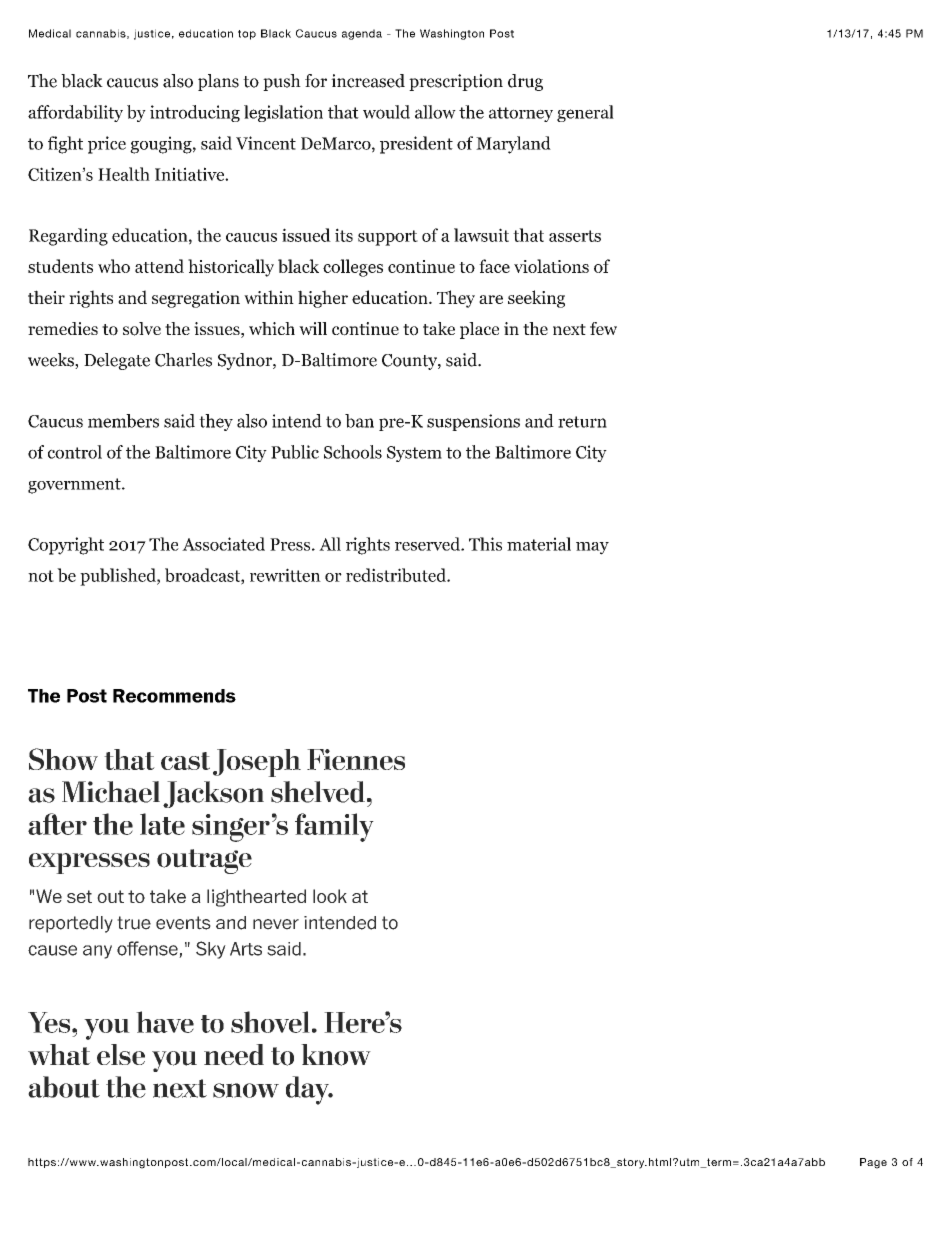 This screenshot has width=952, height=1233. Describe the element at coordinates (218, 82) in the screenshot. I see `plans` at that location.
